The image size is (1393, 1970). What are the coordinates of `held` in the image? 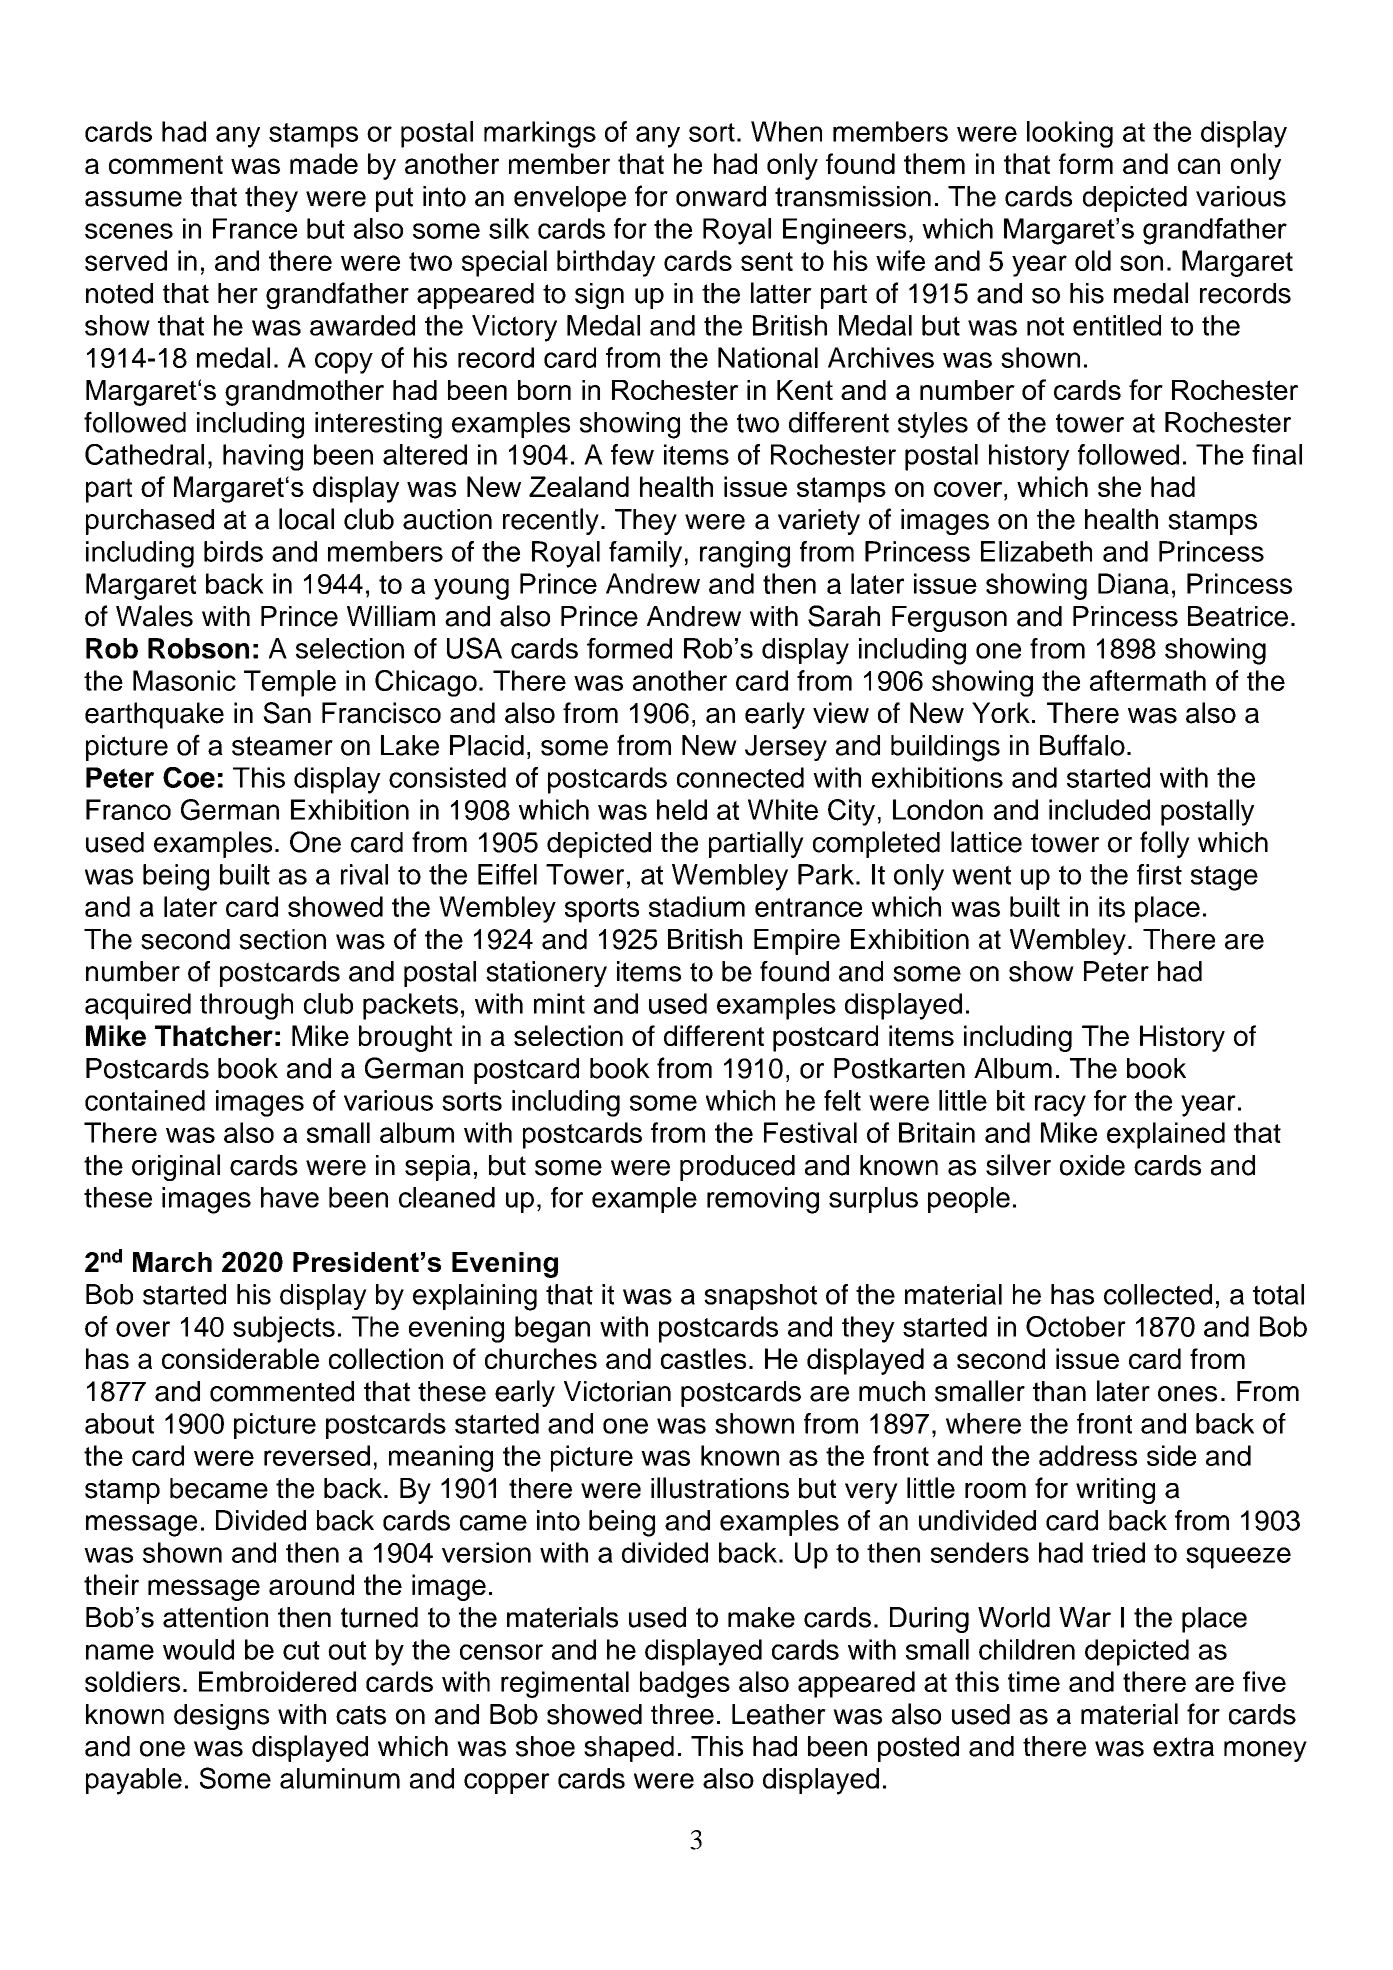 It's located at (682, 809).
